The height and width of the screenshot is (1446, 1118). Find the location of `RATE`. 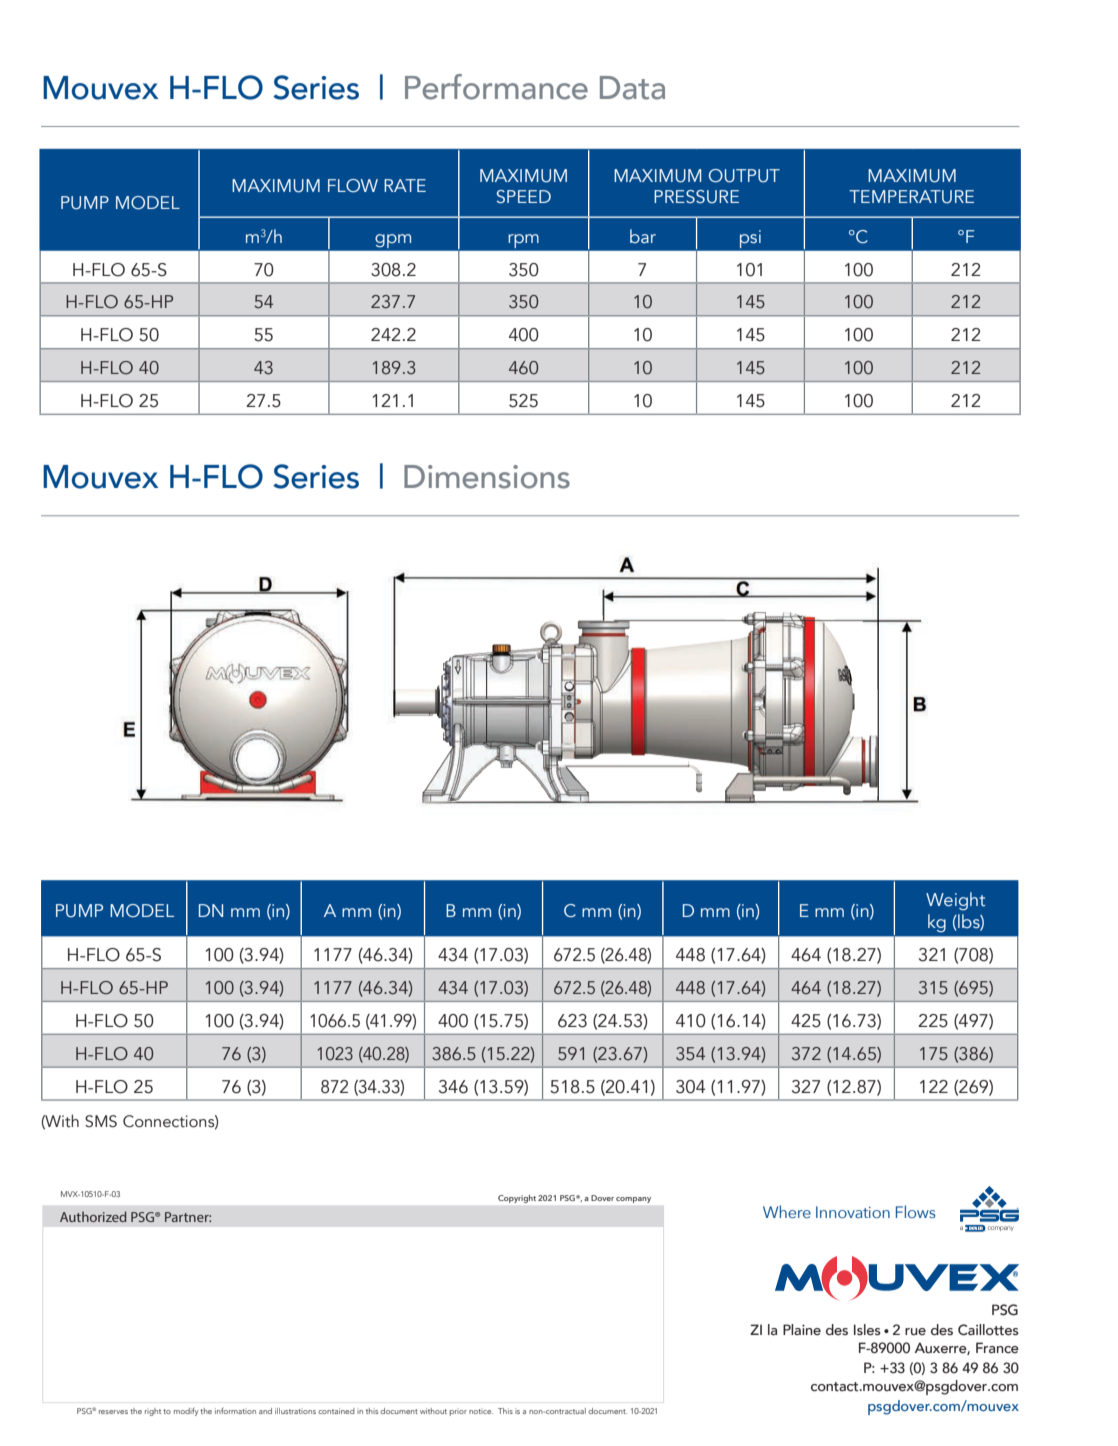

RATE is located at coordinates (405, 185).
